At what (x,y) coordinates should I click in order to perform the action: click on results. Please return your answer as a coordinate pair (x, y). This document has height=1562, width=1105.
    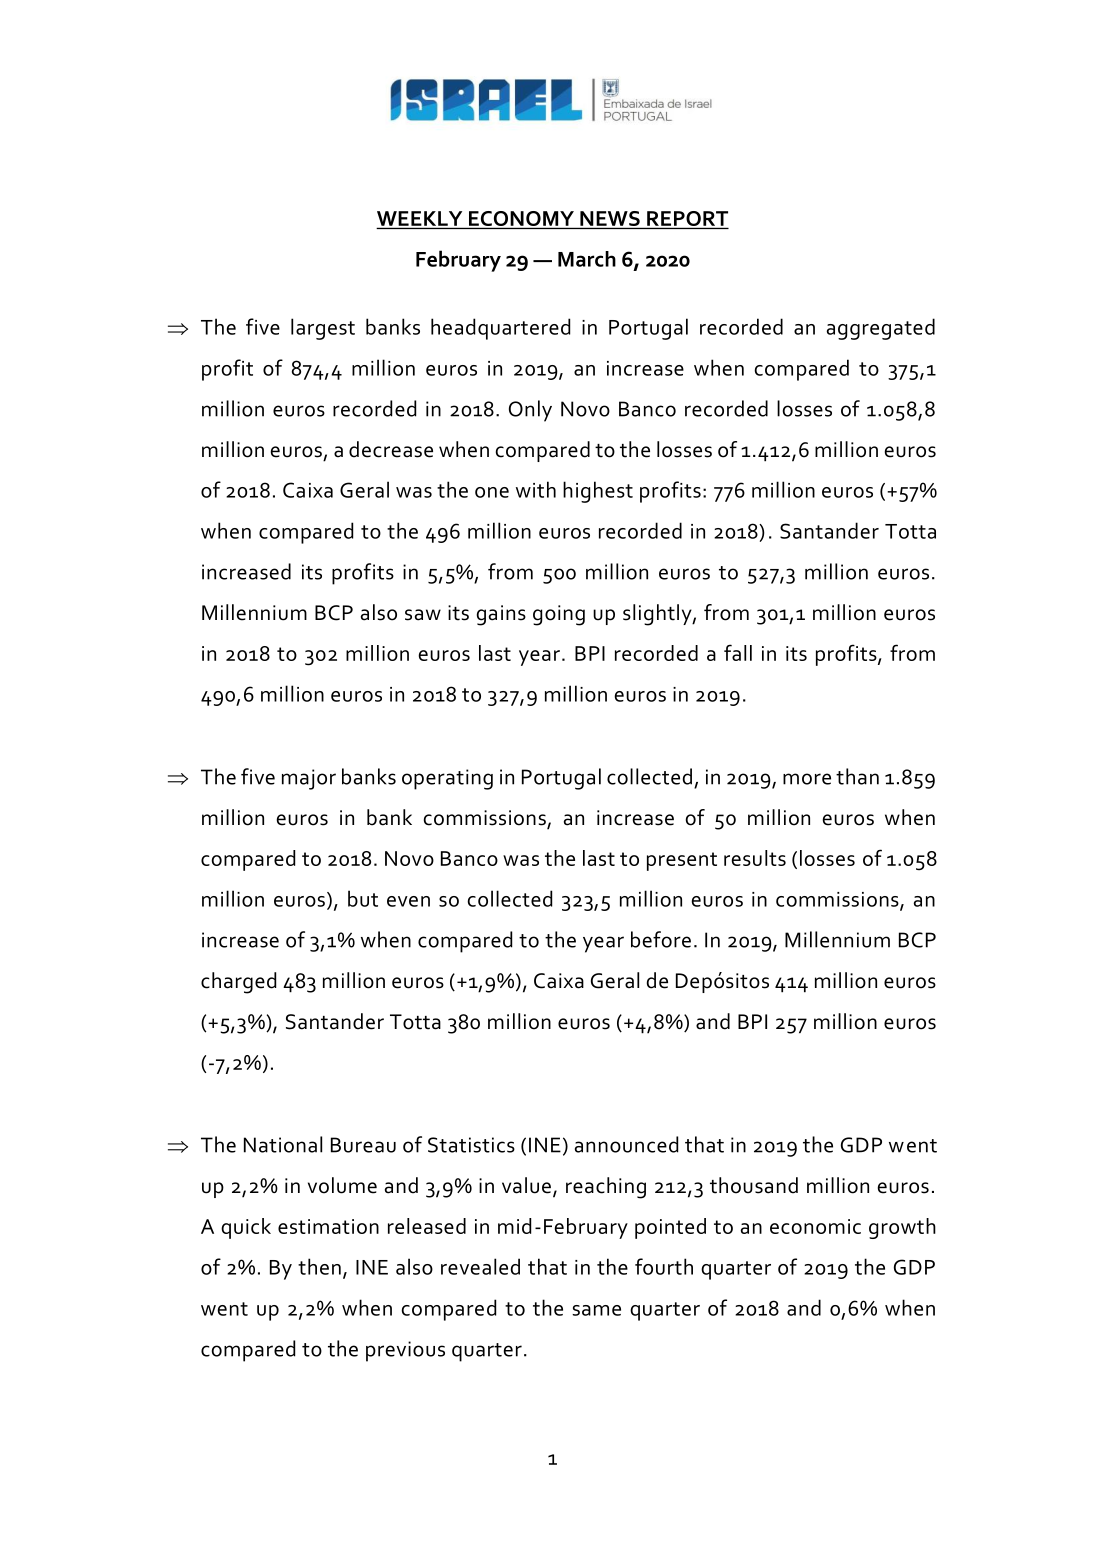
    Looking at the image, I should click on (755, 858).
